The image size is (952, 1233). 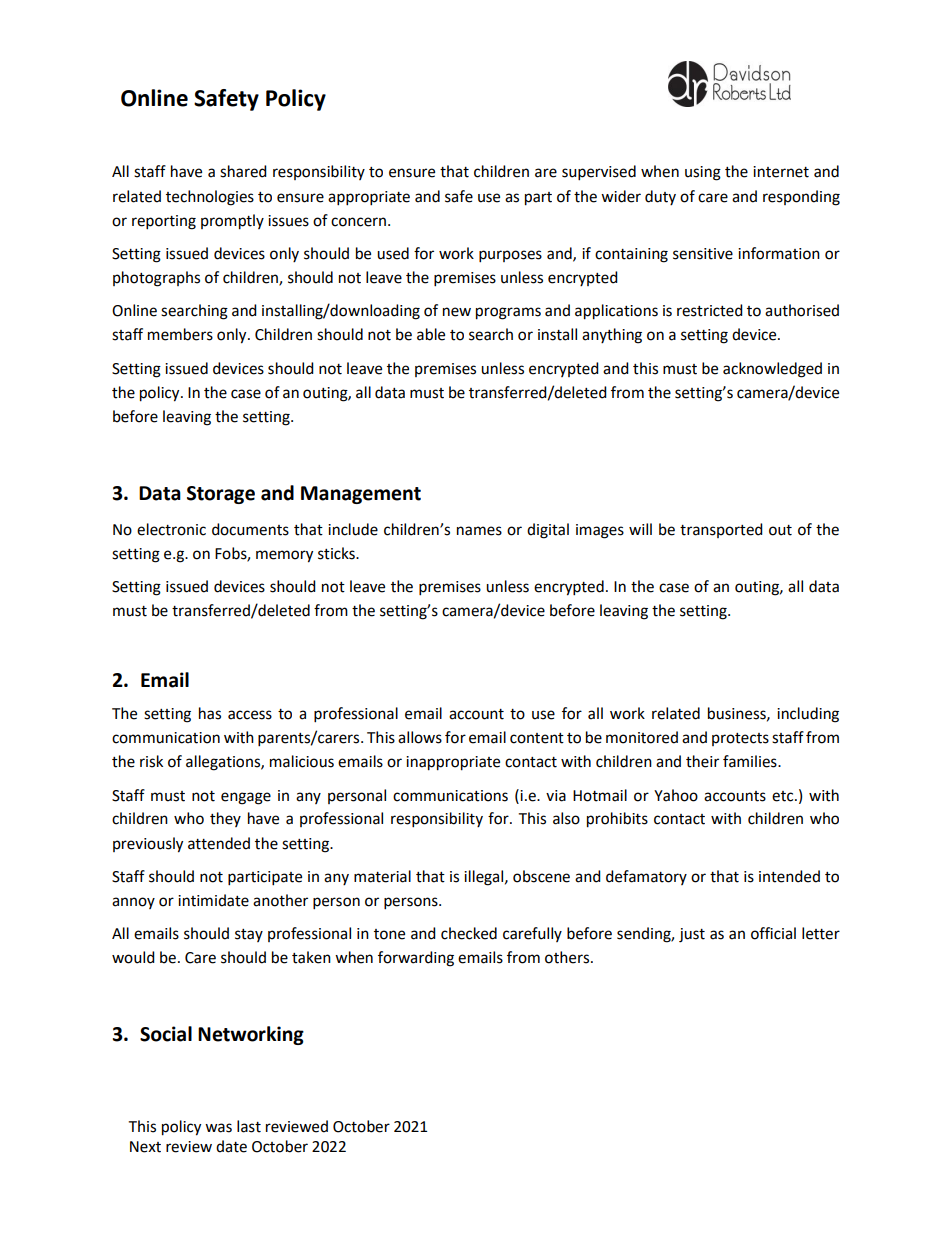 I want to click on Storage, so click(x=221, y=495).
